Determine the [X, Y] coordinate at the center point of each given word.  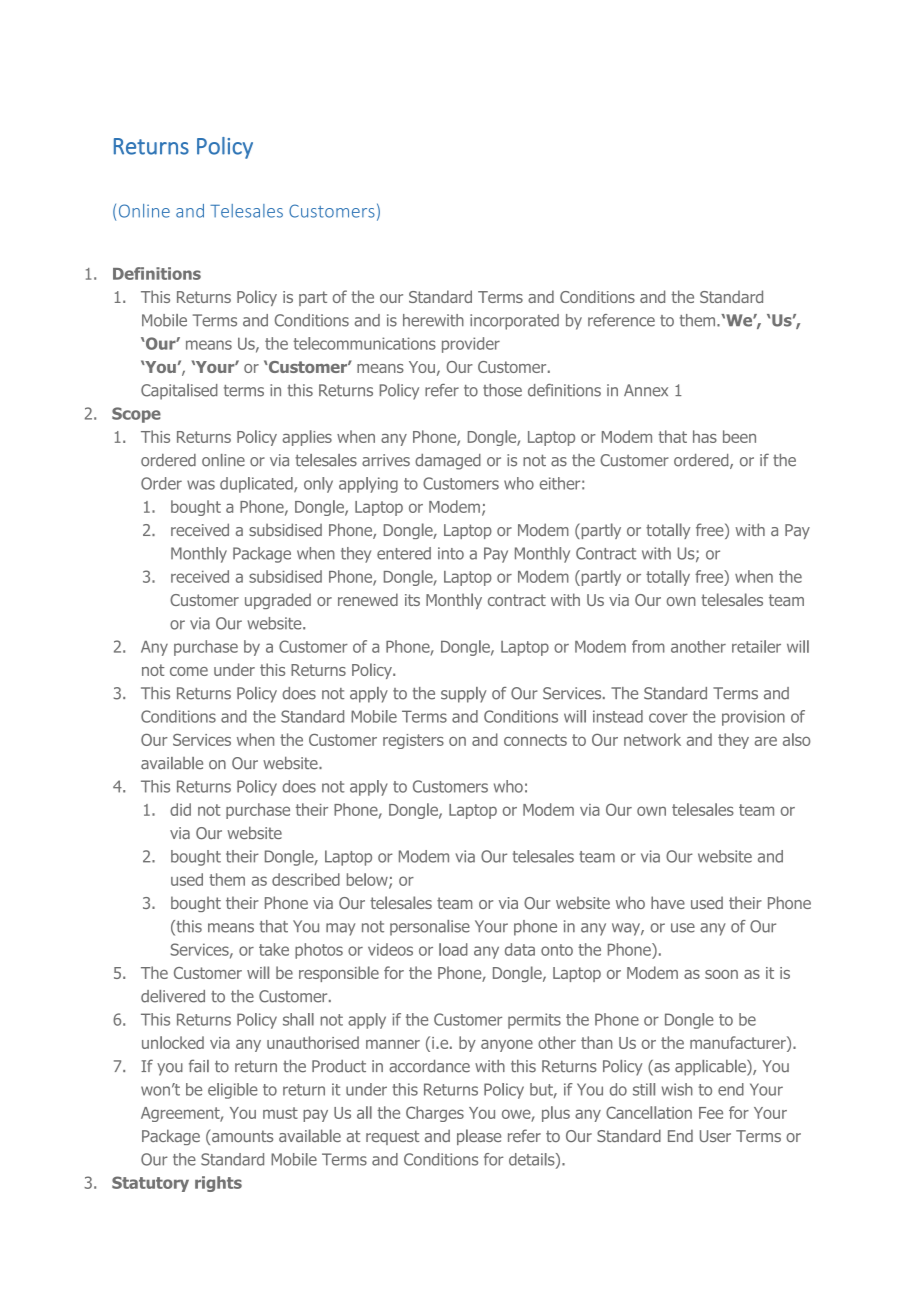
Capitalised [179, 392]
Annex [646, 390]
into [451, 553]
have [668, 902]
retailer [756, 646]
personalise [430, 928]
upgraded [278, 601]
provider [471, 345]
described [306, 879]
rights [218, 1184]
